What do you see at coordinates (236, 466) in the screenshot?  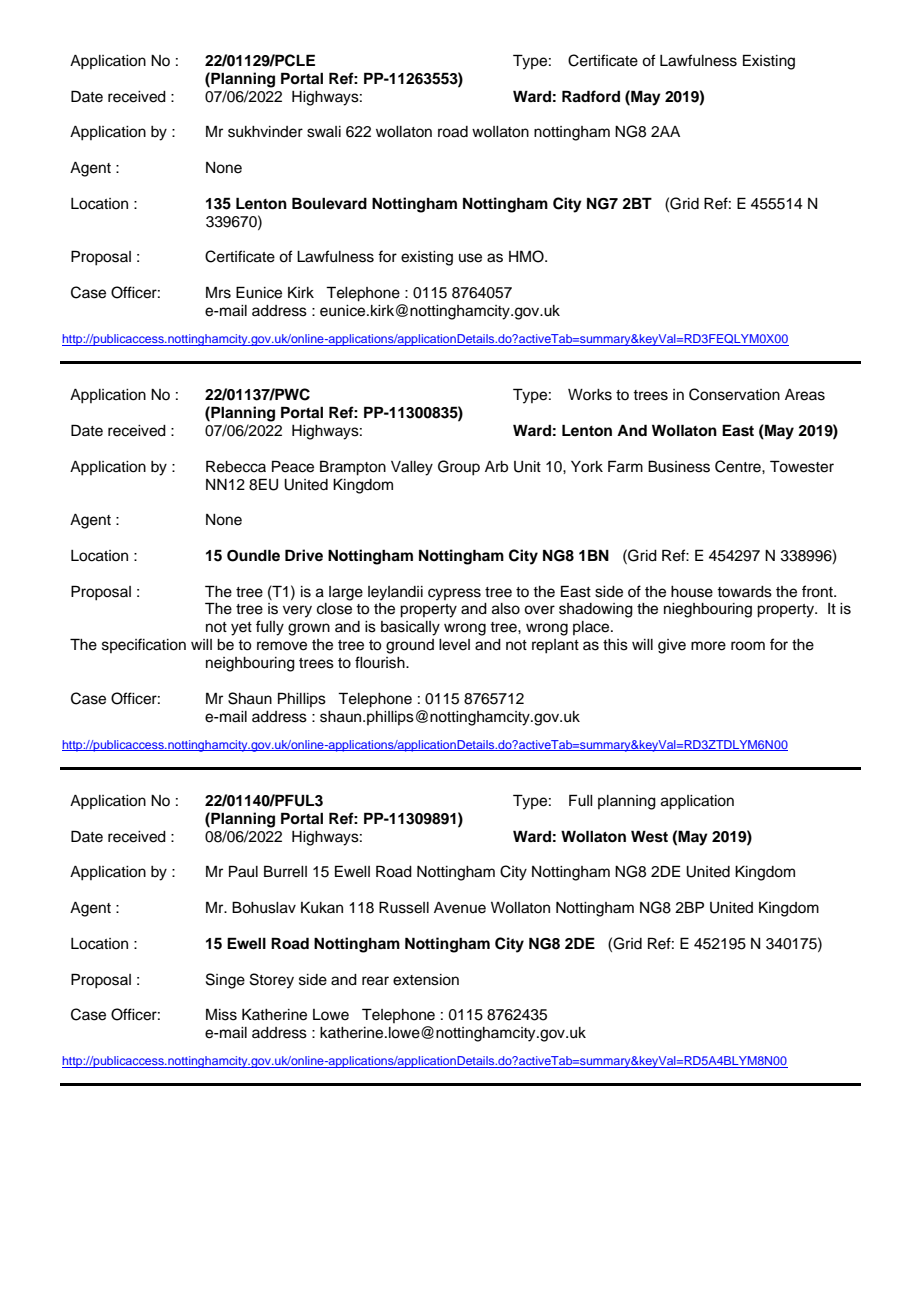 I see `Rebecca` at bounding box center [236, 466].
